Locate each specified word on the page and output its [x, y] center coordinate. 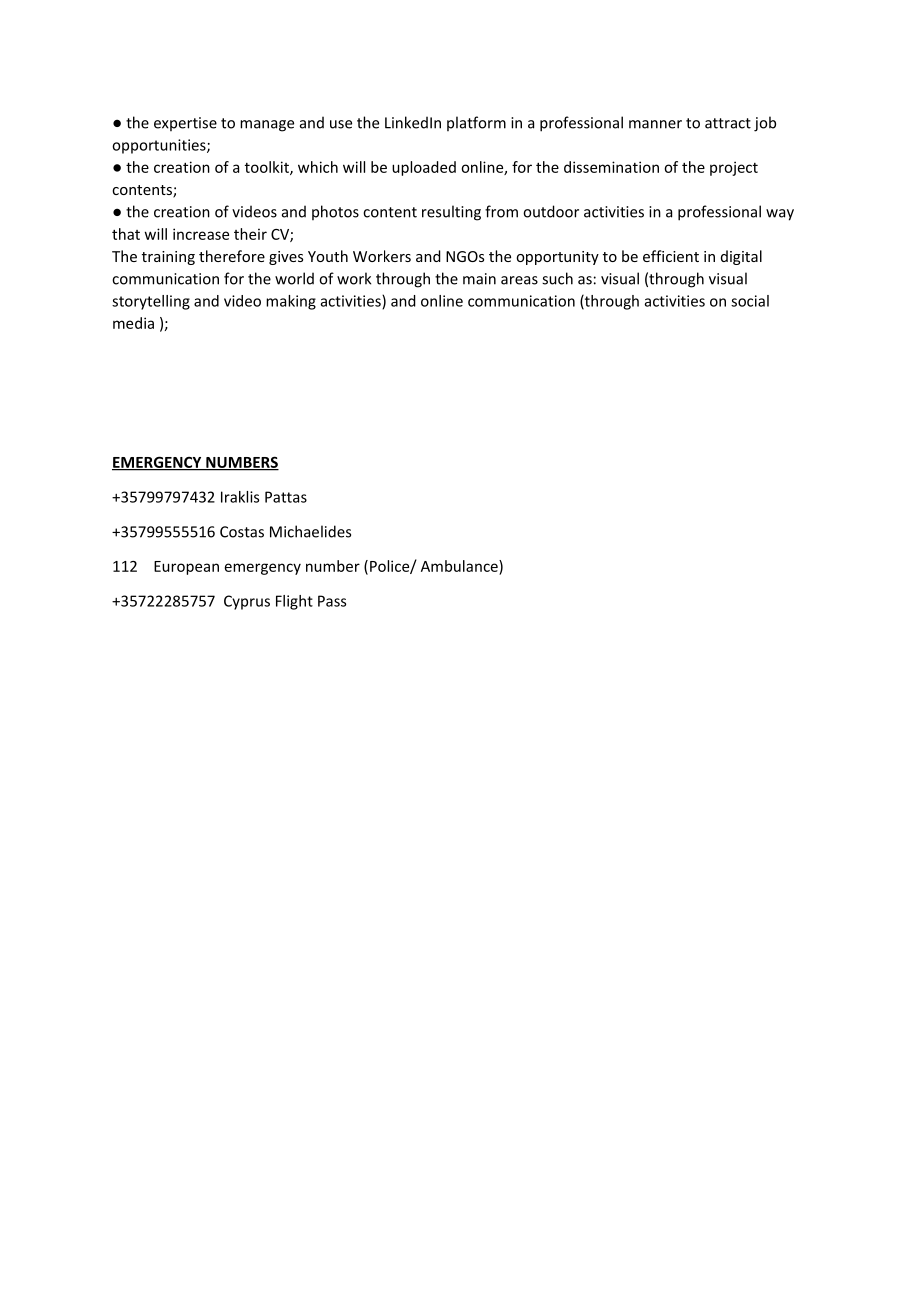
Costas [242, 532]
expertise [185, 124]
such [557, 278]
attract [728, 123]
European [186, 568]
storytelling [151, 302]
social [750, 301]
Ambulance [460, 566]
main [479, 279]
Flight [294, 602]
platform [476, 123]
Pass [332, 601]
